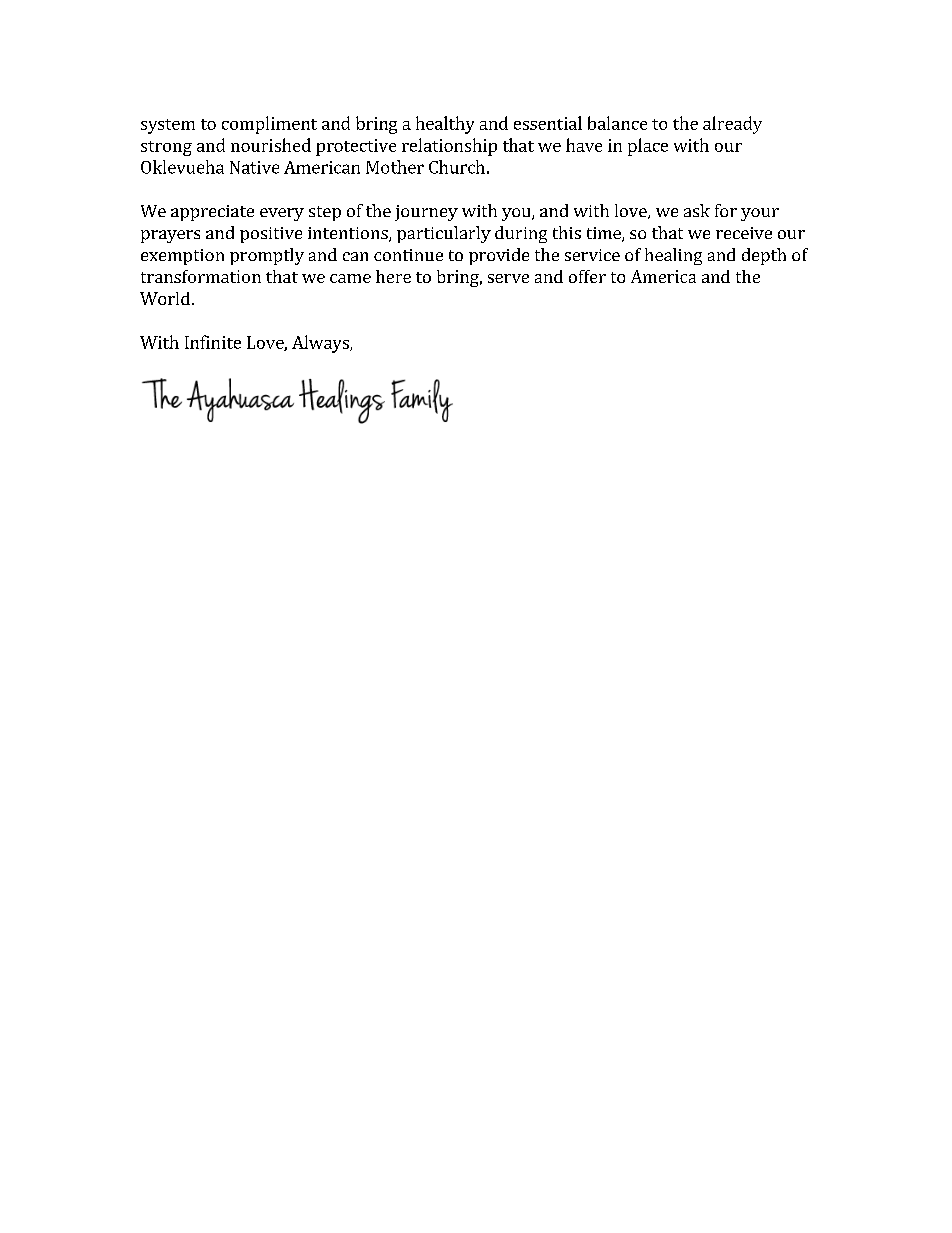 The width and height of the image is (952, 1233). Describe the element at coordinates (321, 344) in the image. I see `Always` at that location.
